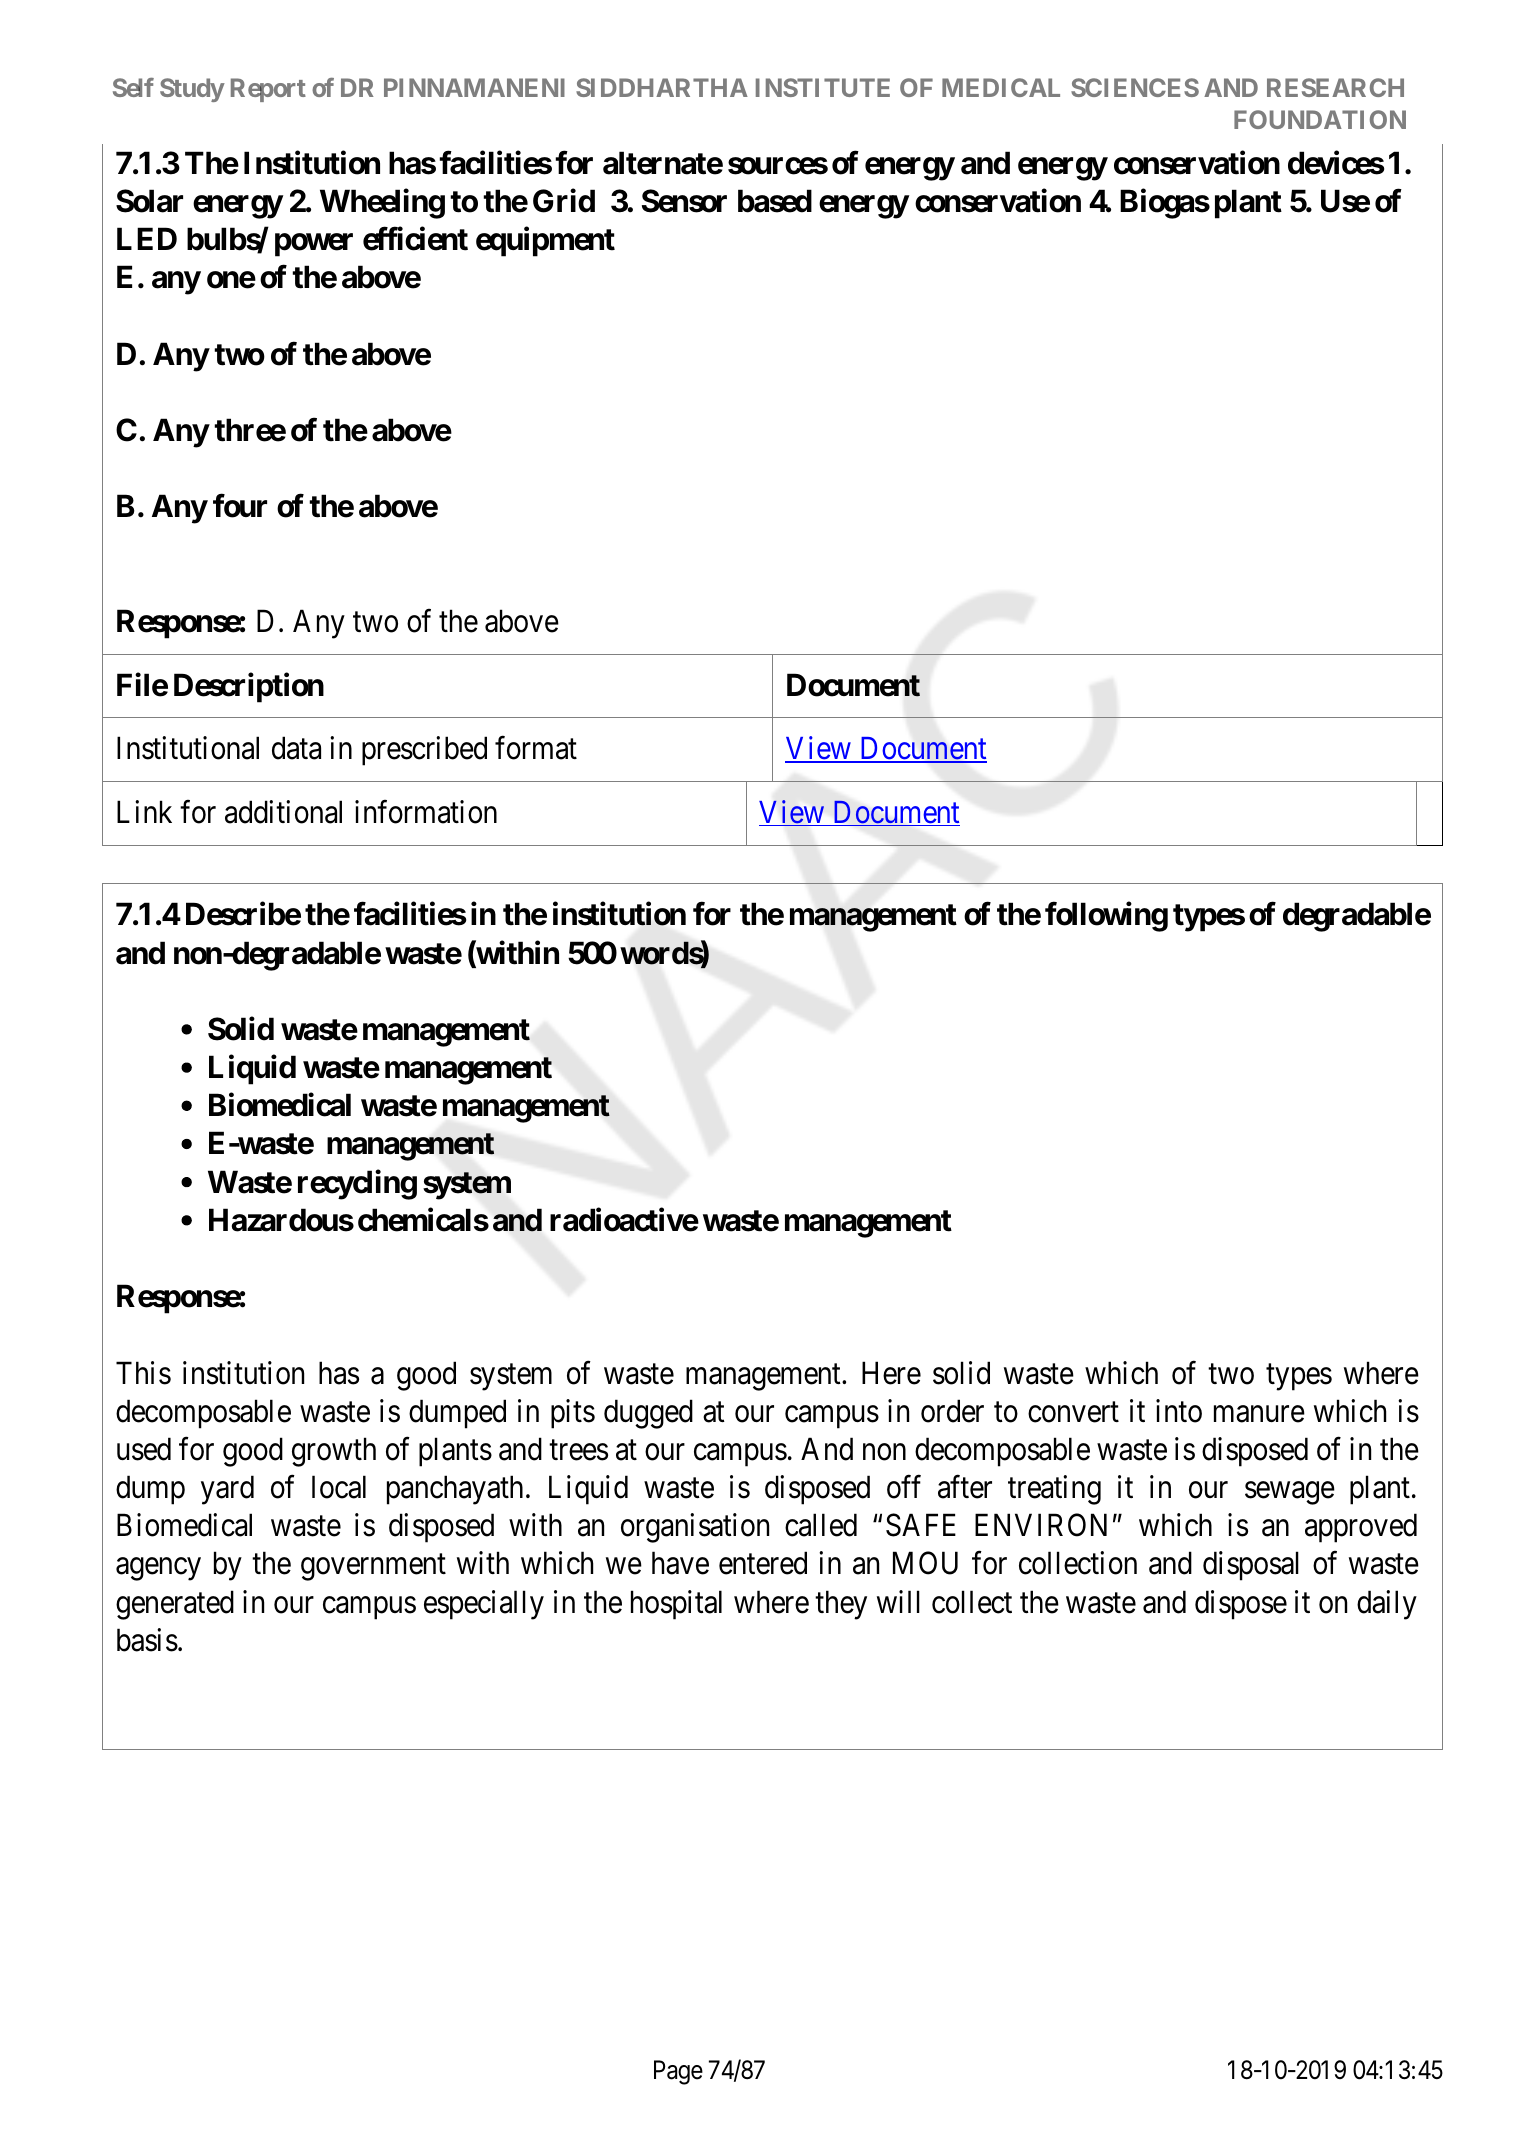 The image size is (1515, 2143). Describe the element at coordinates (1387, 1605) in the document. I see `daily` at that location.
